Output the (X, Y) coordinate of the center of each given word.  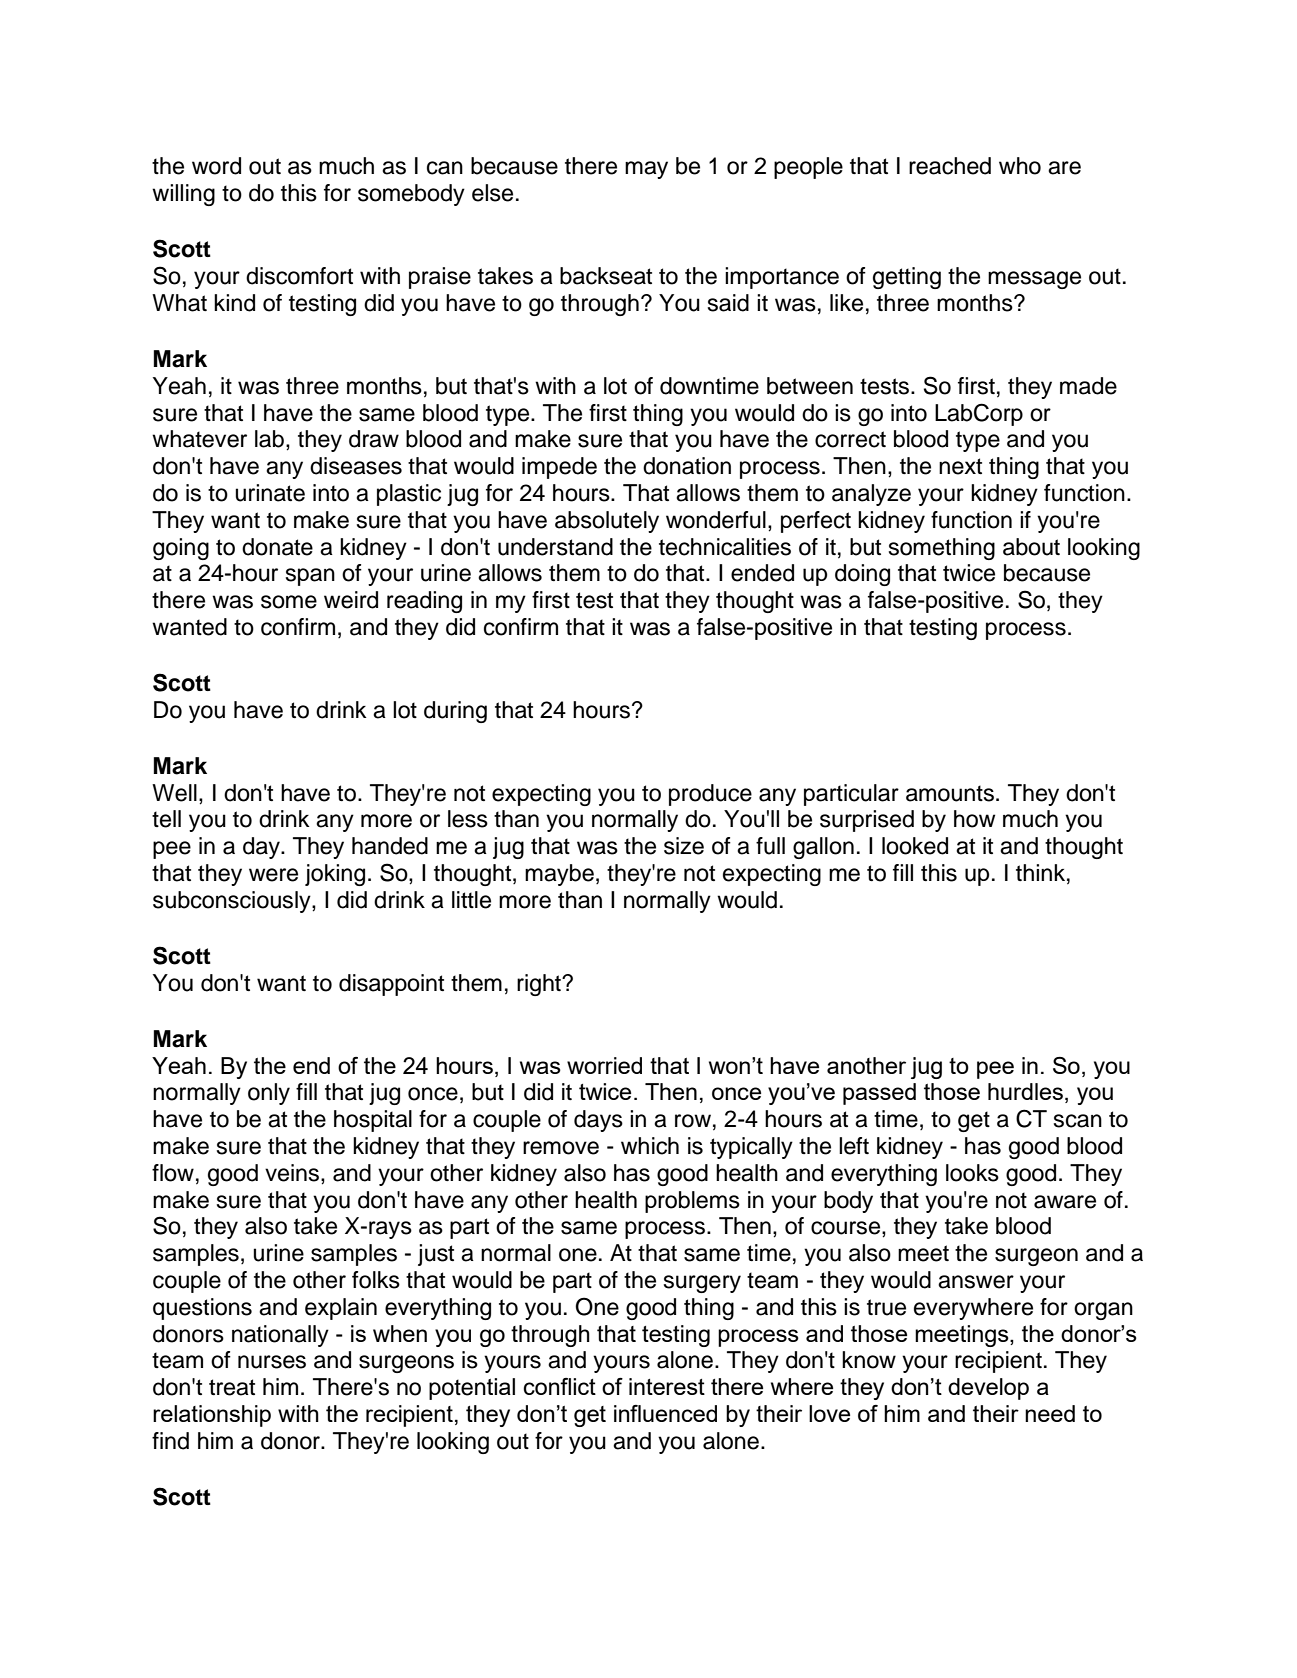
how (974, 819)
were (273, 875)
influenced (665, 1413)
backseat (606, 276)
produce (710, 795)
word (216, 166)
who (1020, 166)
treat (232, 1387)
